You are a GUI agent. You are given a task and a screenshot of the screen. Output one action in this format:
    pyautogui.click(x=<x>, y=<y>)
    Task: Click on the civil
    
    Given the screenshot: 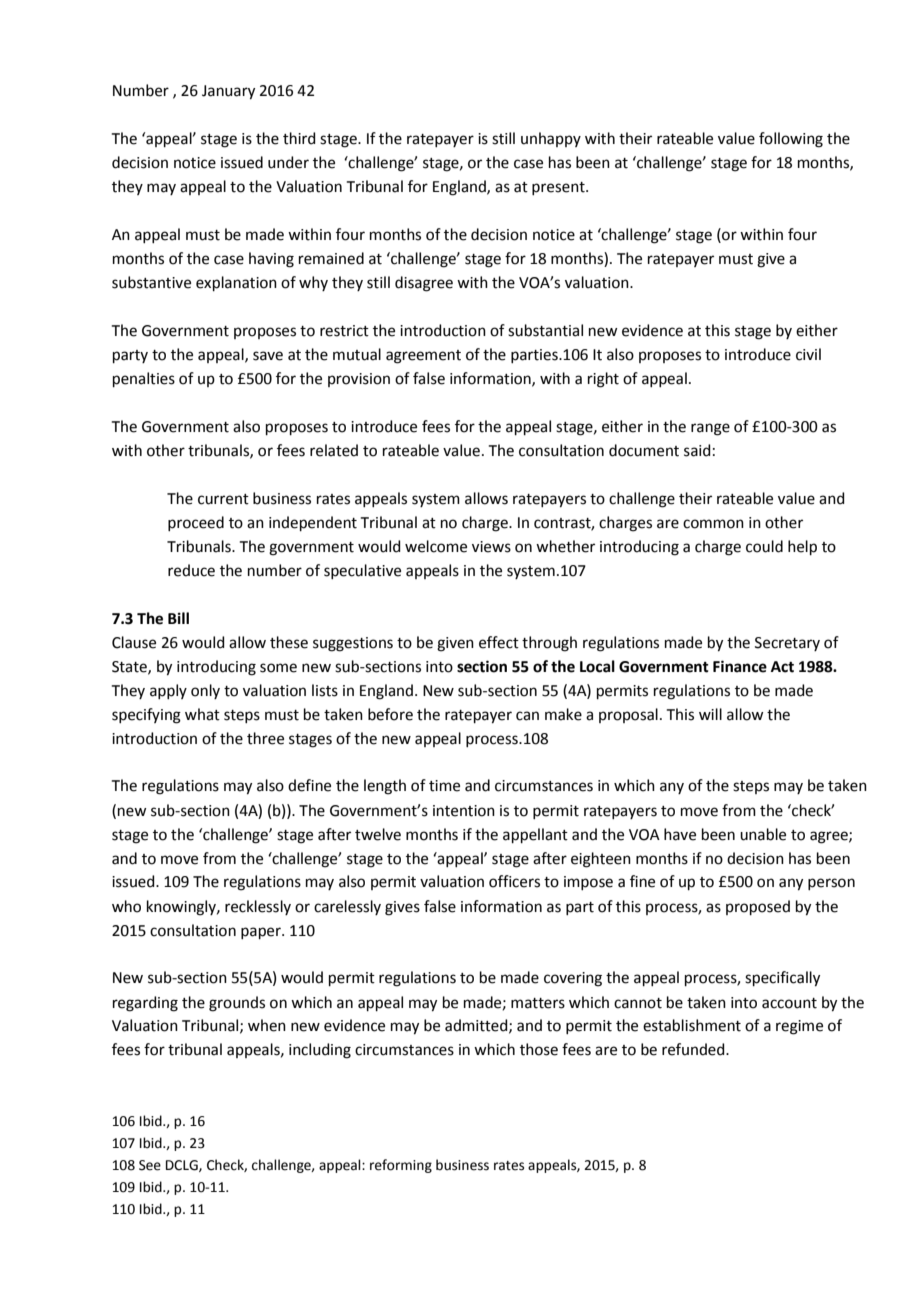 What is the action you would take?
    pyautogui.click(x=808, y=354)
